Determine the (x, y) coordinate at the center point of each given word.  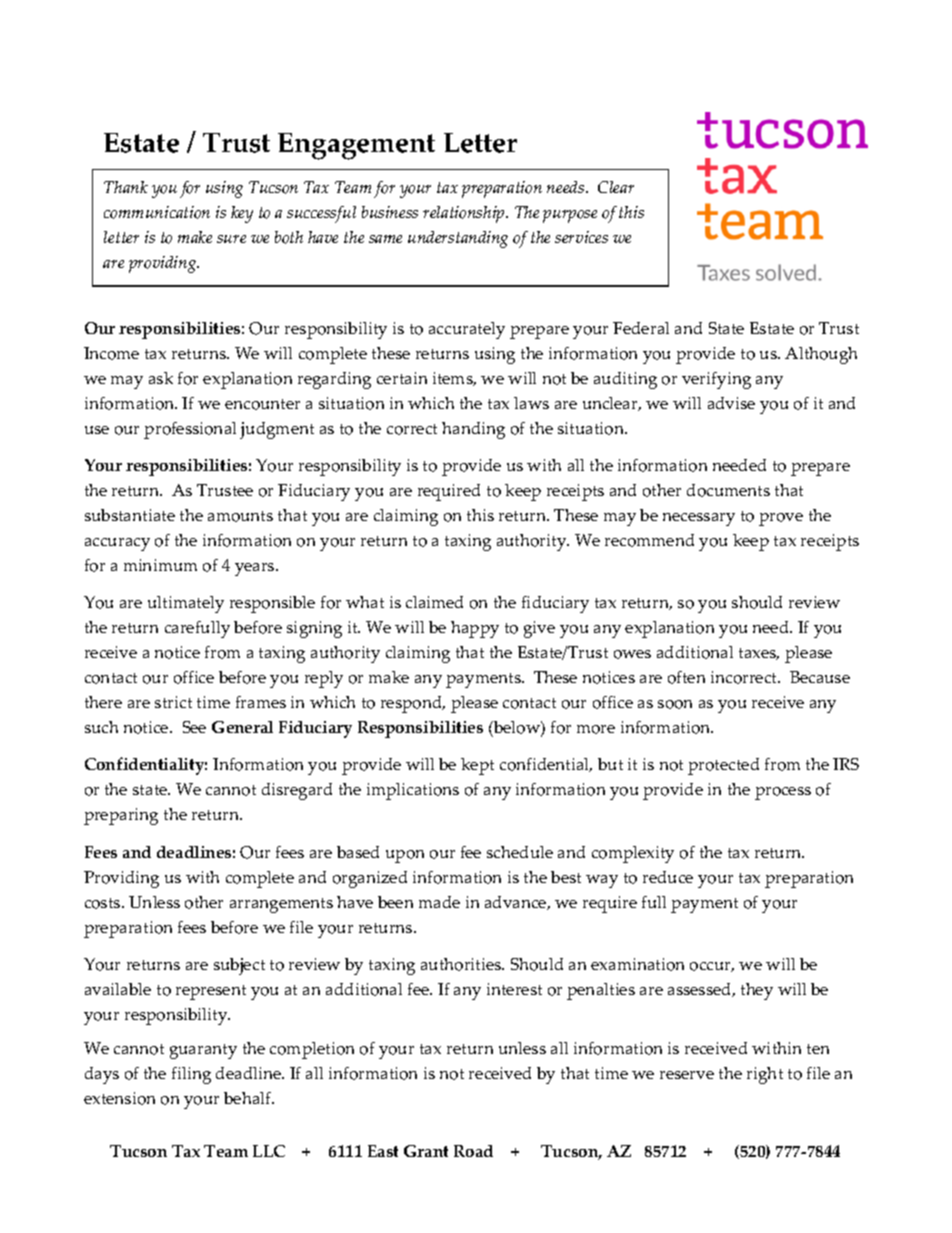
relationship (465, 214)
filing (191, 1075)
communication (157, 212)
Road (473, 1151)
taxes (759, 654)
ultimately (186, 604)
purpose (570, 216)
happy (475, 629)
